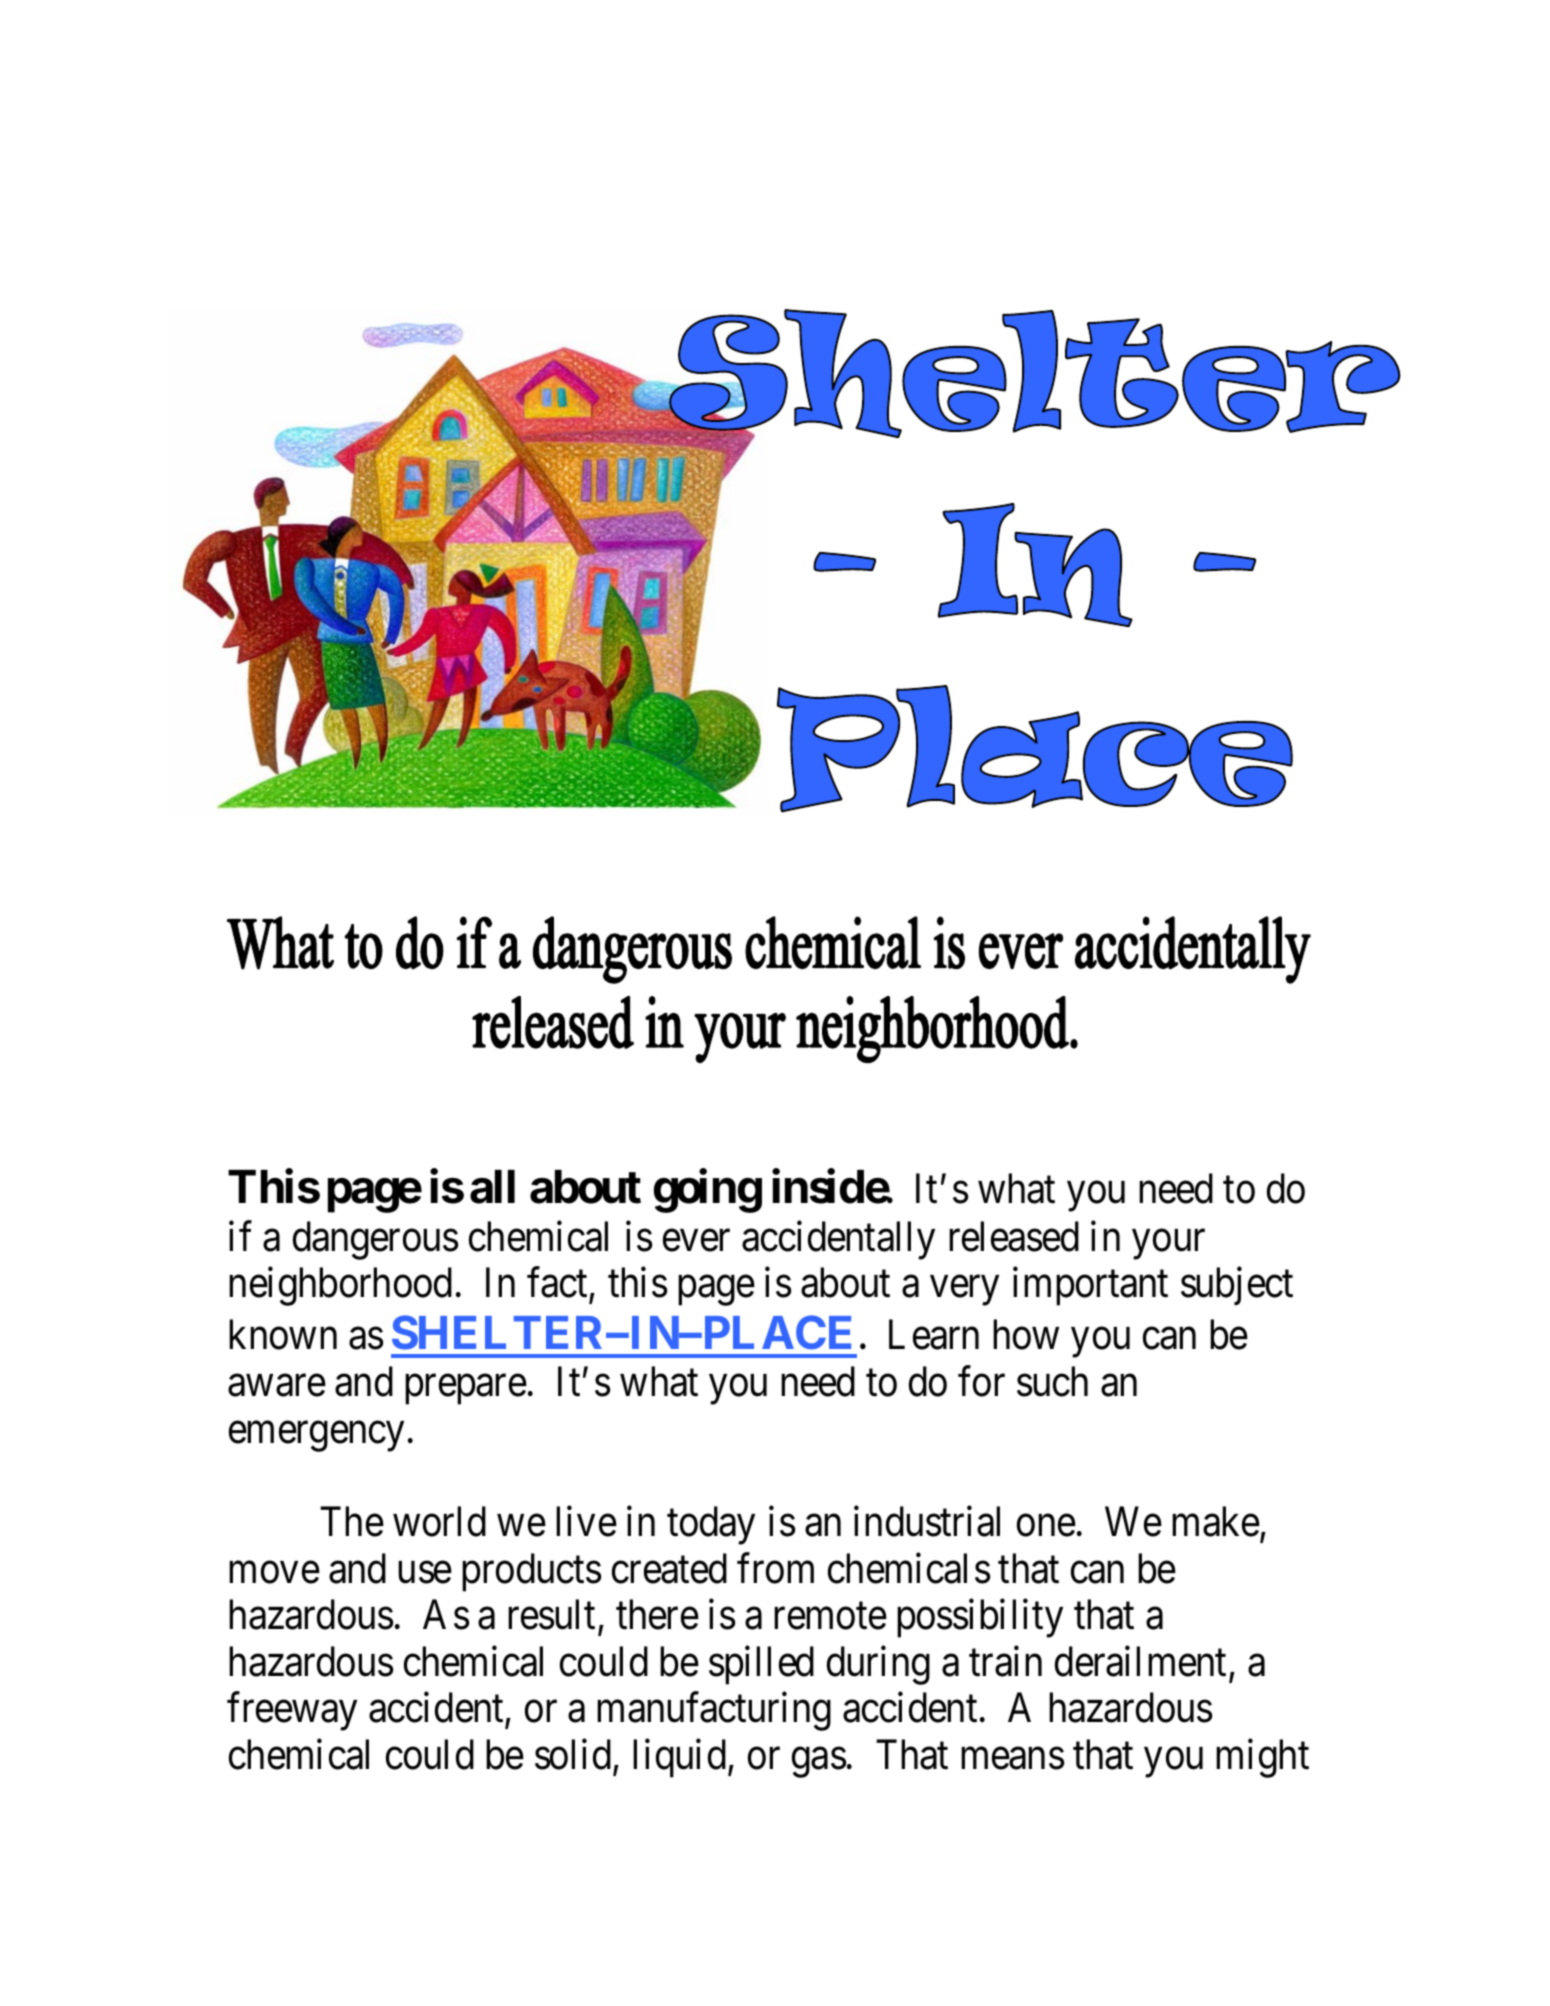  What do you see at coordinates (340, 1286) in the document?
I see `neighborhood` at bounding box center [340, 1286].
